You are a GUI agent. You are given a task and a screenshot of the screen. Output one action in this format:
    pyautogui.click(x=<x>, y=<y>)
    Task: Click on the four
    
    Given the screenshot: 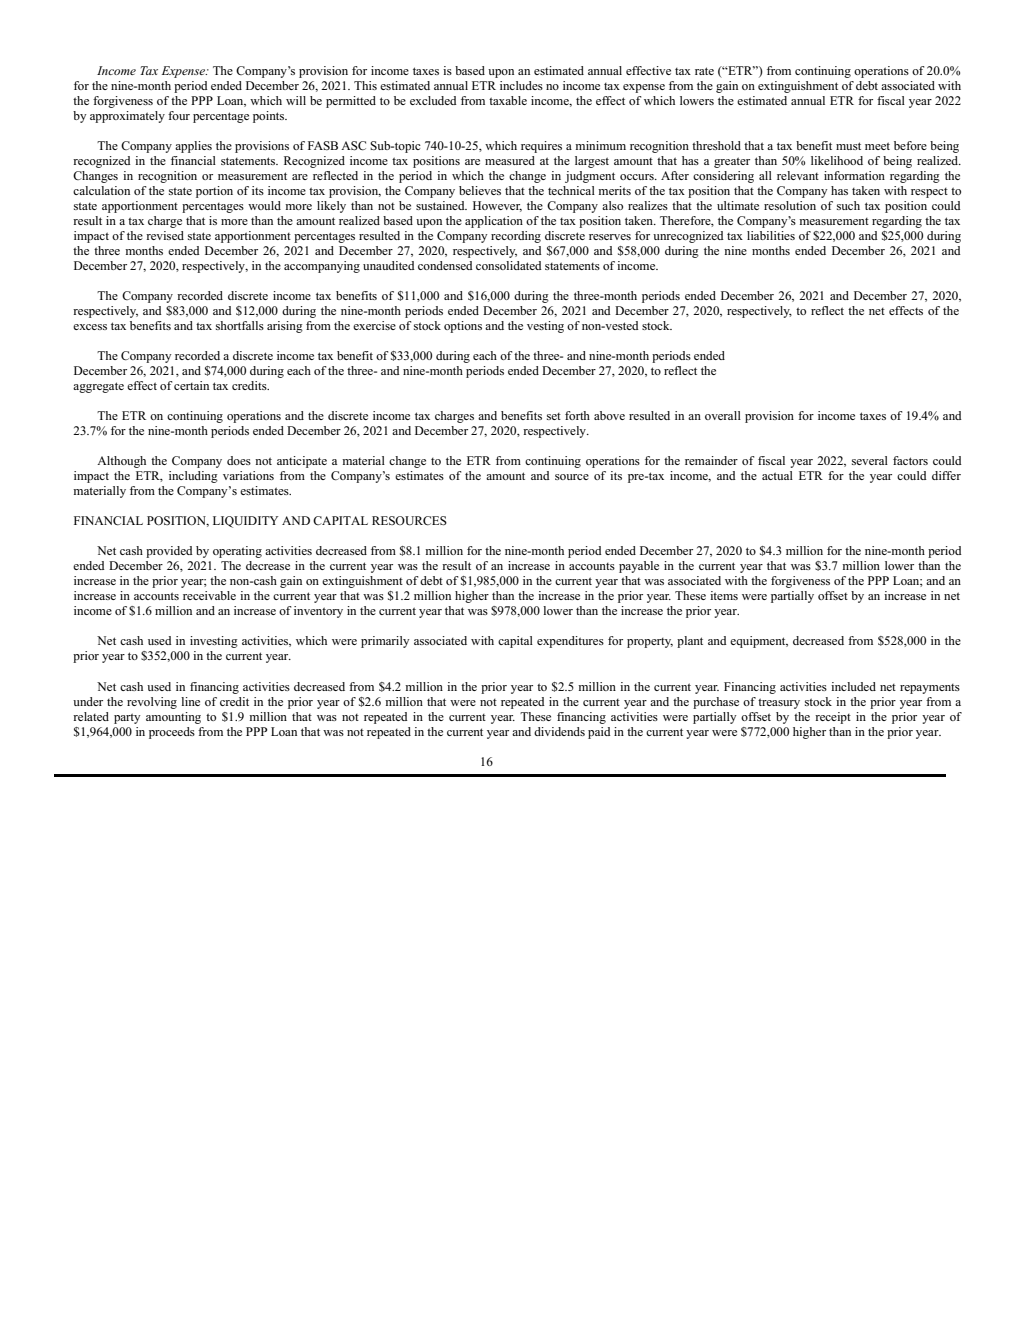 What is the action you would take?
    pyautogui.click(x=179, y=115)
